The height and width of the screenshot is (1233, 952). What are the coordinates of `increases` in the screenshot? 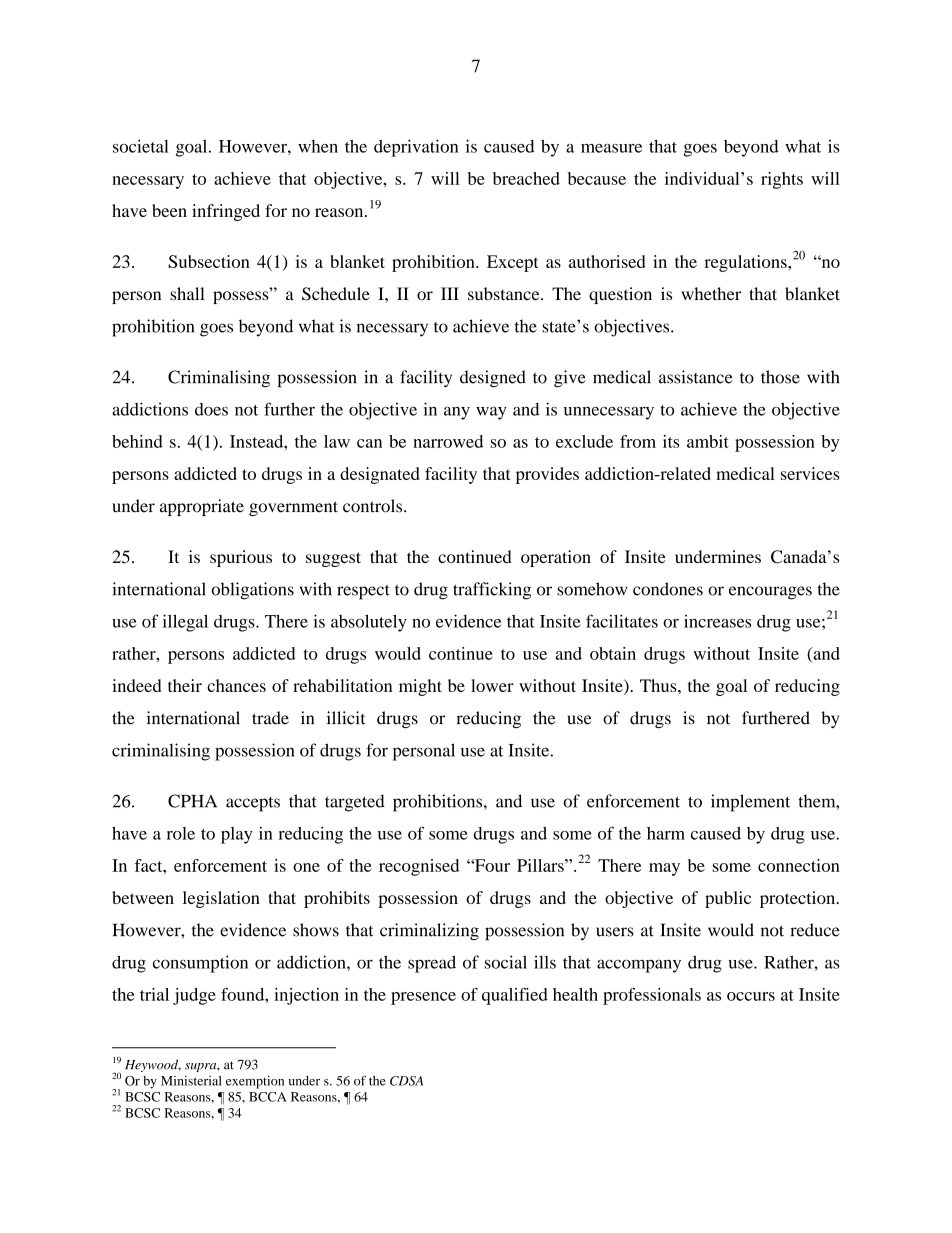 It's located at (717, 621).
